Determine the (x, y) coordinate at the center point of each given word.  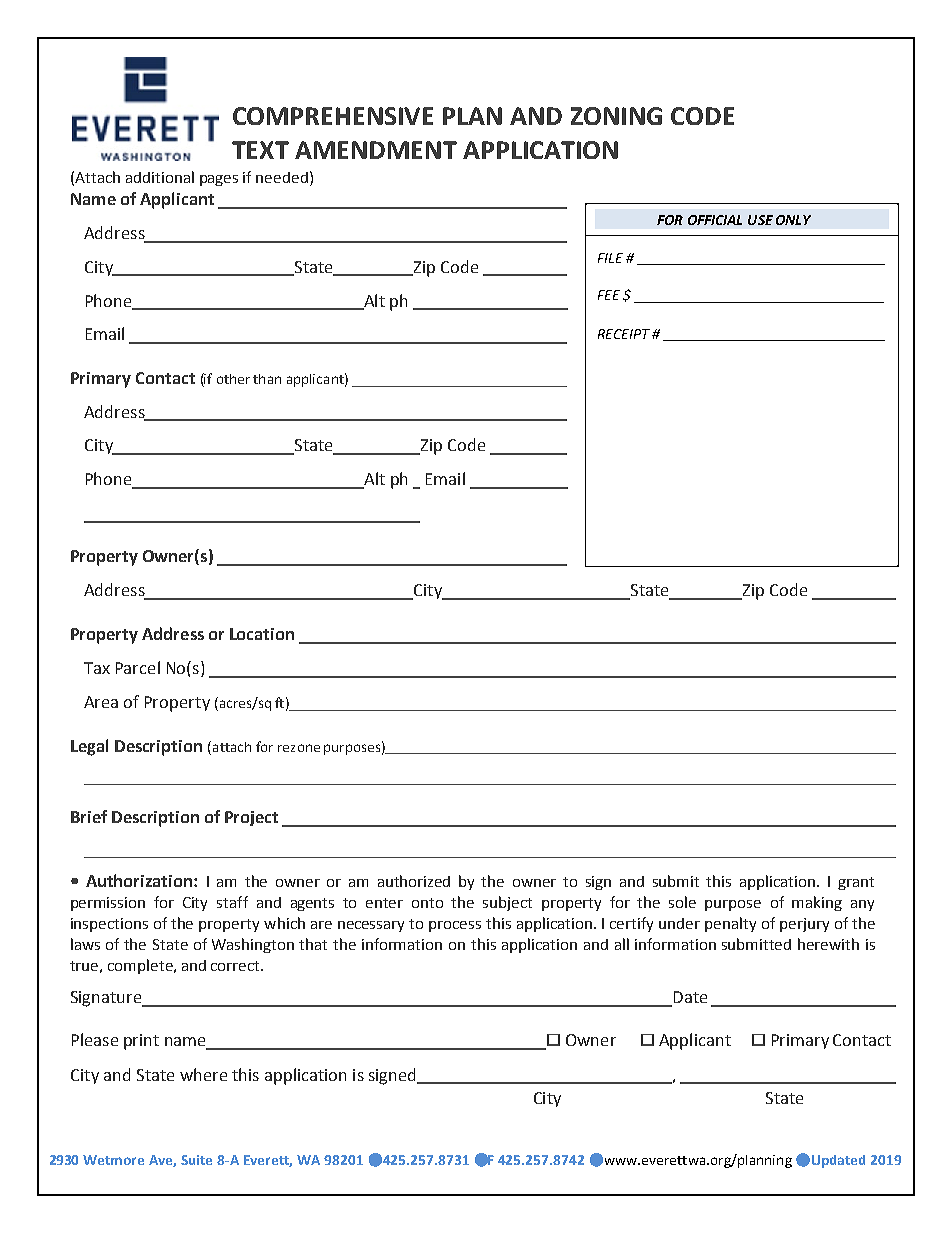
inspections (109, 925)
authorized (414, 881)
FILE (610, 258)
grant (856, 883)
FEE (609, 295)
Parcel (138, 667)
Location (262, 634)
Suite (196, 1160)
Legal (89, 747)
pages (219, 180)
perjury (804, 925)
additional (160, 177)
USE (760, 220)
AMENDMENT (376, 150)
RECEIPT (624, 334)
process (455, 926)
